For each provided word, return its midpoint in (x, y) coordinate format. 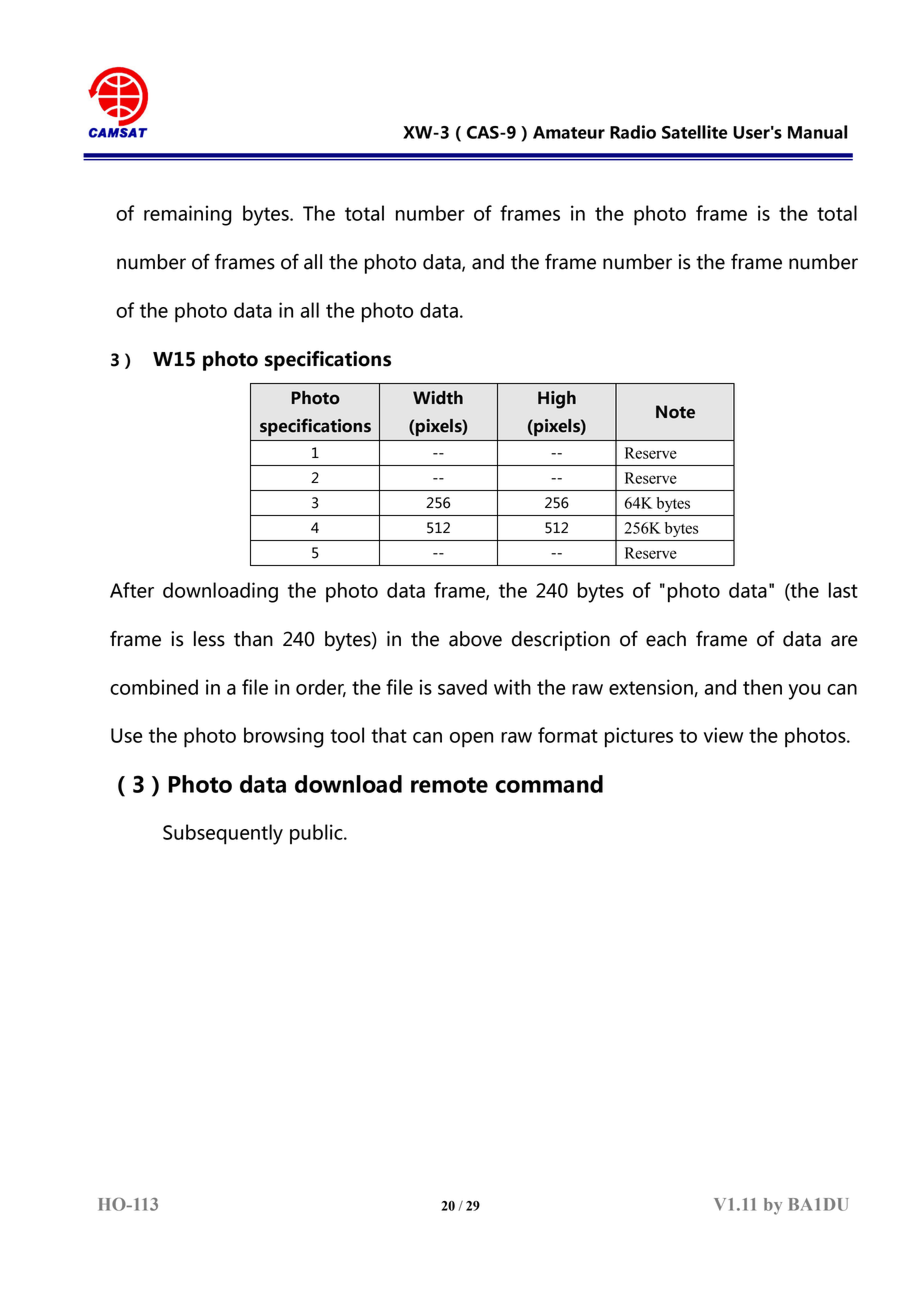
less (209, 639)
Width (438, 398)
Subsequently (223, 834)
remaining (188, 215)
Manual (817, 132)
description (561, 641)
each (666, 639)
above (475, 639)
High (557, 400)
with (512, 687)
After (132, 590)
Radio (633, 132)
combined (154, 687)
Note (675, 412)
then (762, 687)
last (843, 590)
